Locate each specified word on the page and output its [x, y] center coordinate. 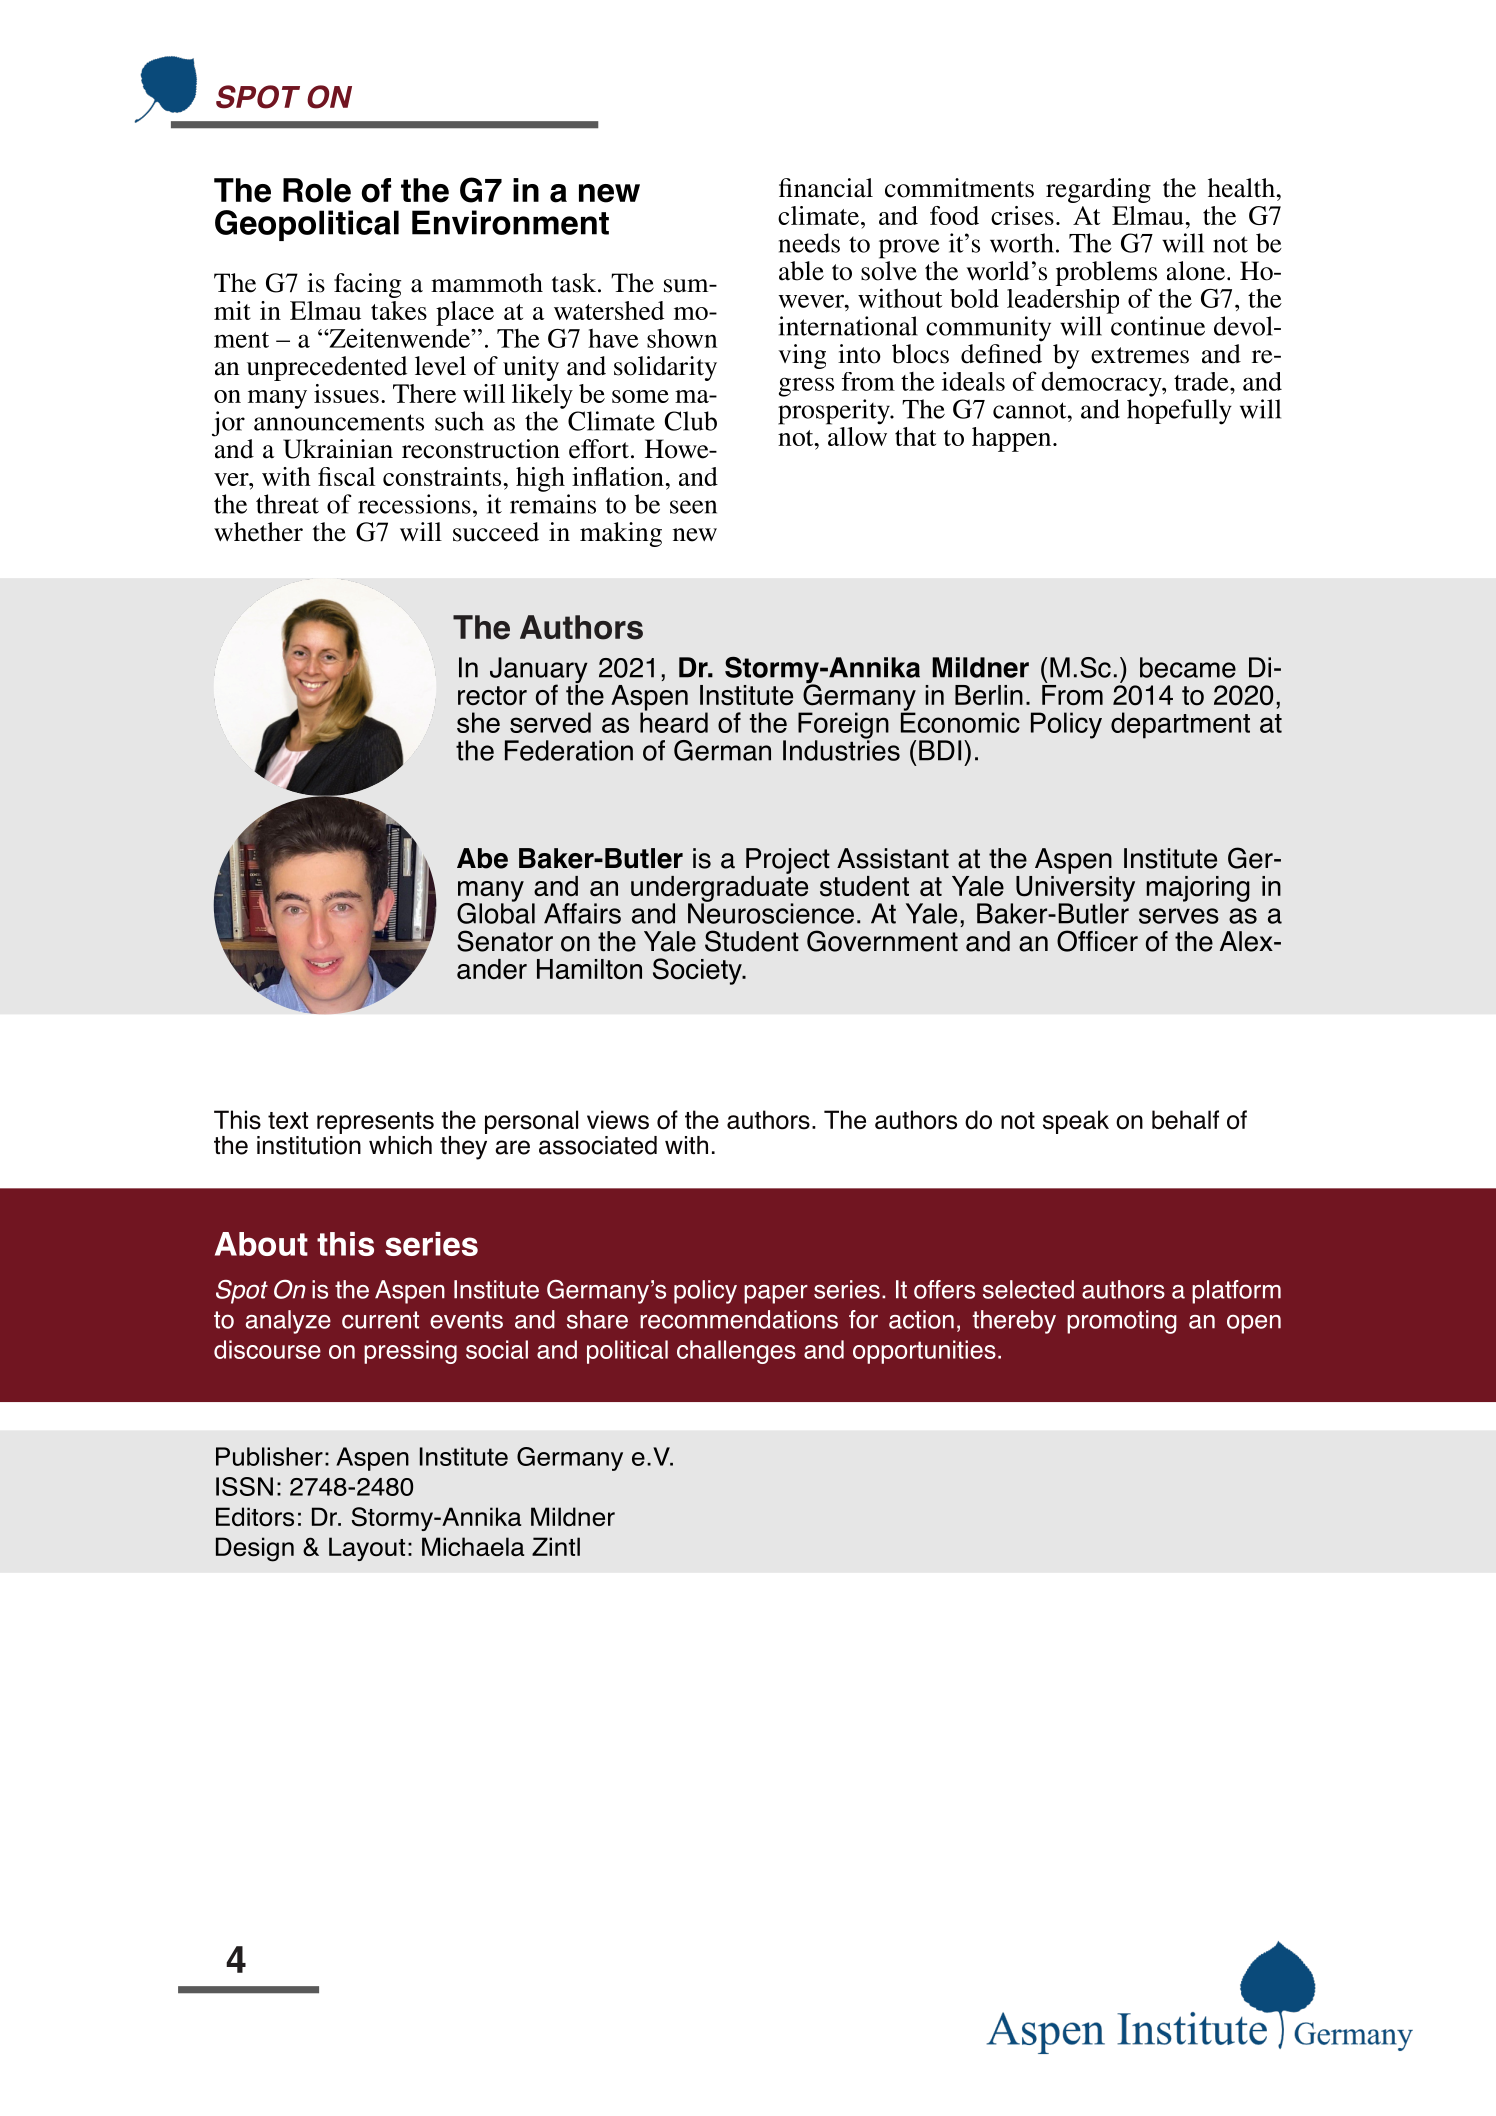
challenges [736, 1352]
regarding [1098, 190]
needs [809, 243]
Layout [367, 1549]
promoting [1122, 1322]
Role [317, 190]
